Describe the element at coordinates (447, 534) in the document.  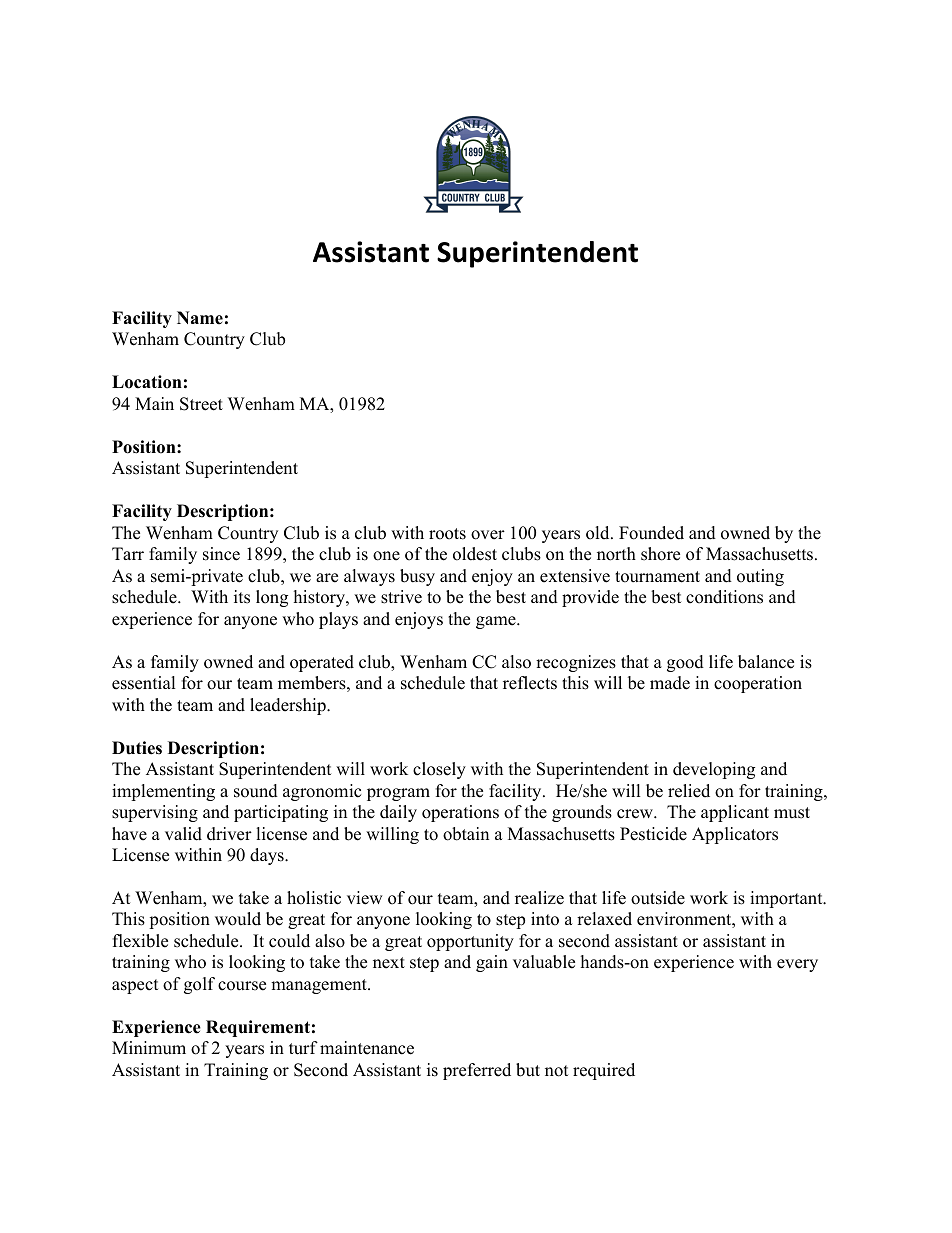
I see `roots` at that location.
